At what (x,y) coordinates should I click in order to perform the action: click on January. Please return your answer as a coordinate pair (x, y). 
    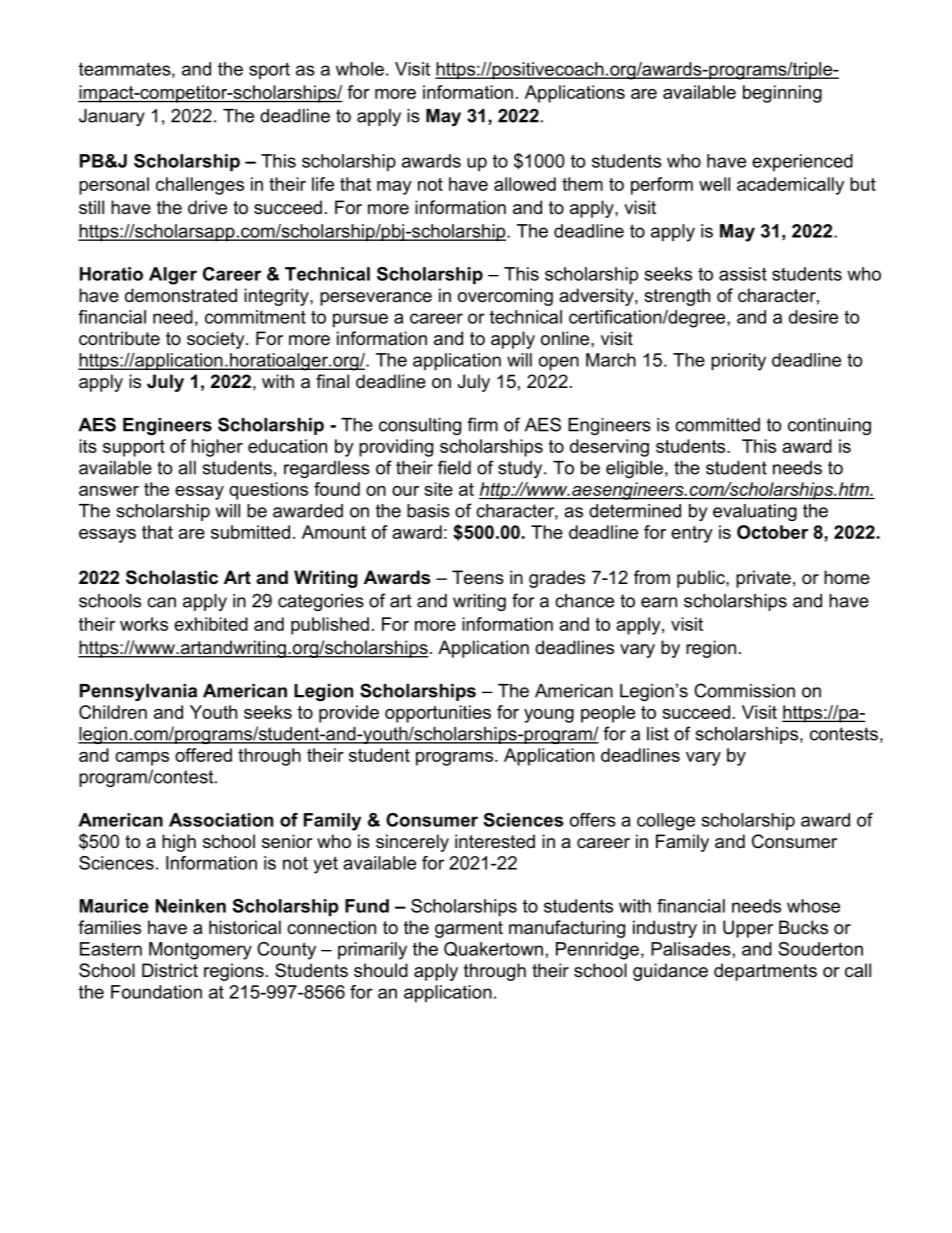
    Looking at the image, I should click on (112, 117).
